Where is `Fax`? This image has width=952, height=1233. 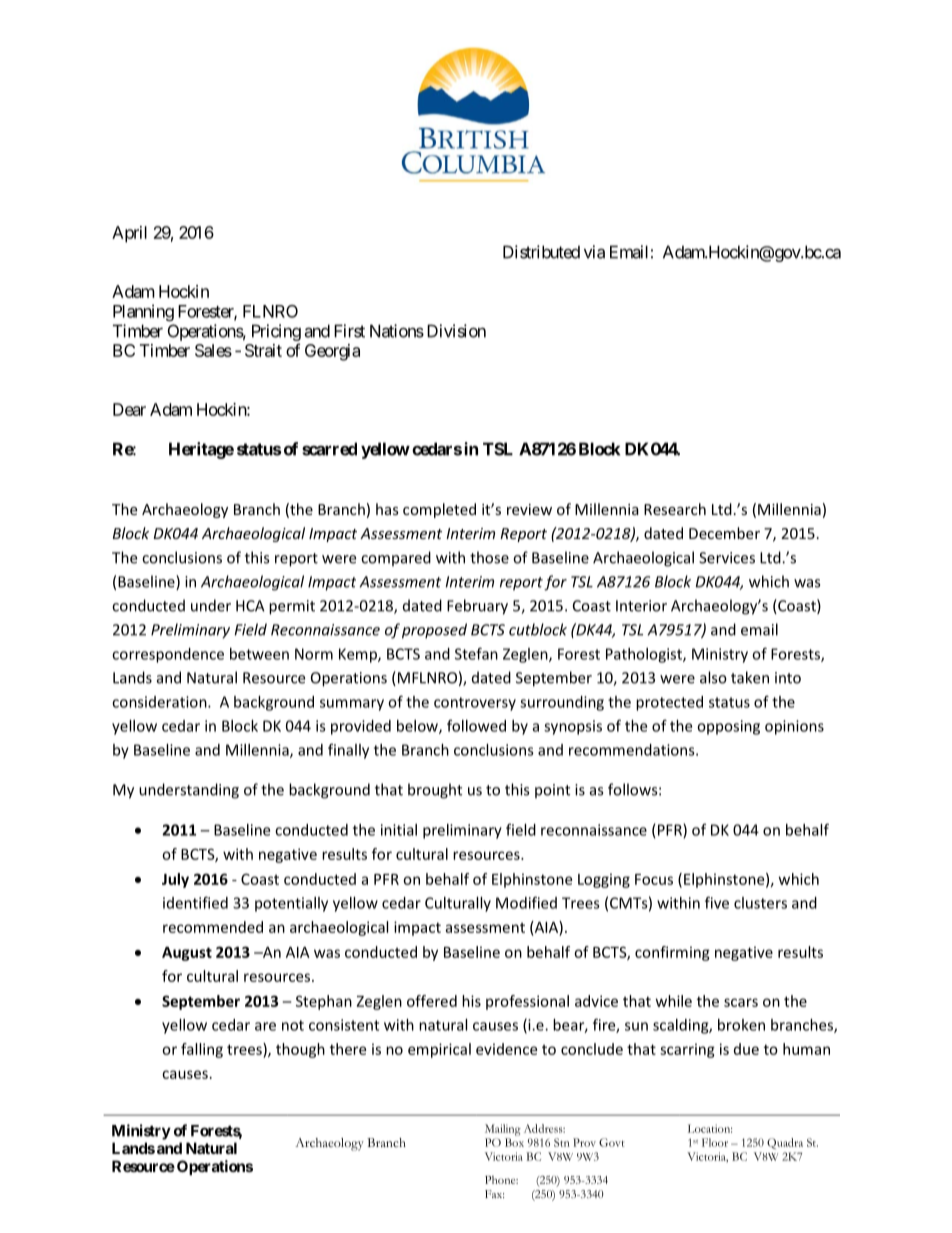 Fax is located at coordinates (494, 1194).
